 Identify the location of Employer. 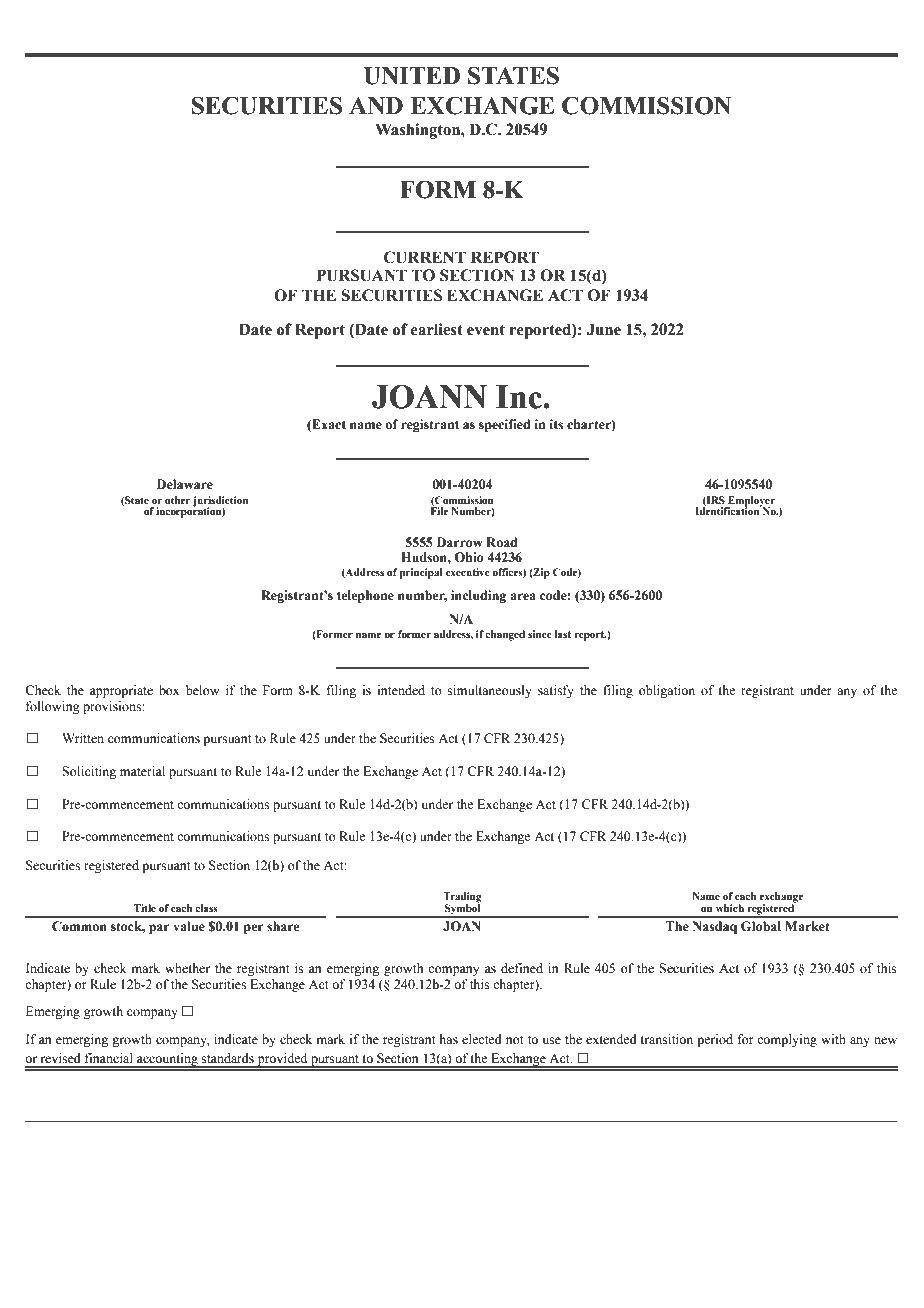
(750, 502).
